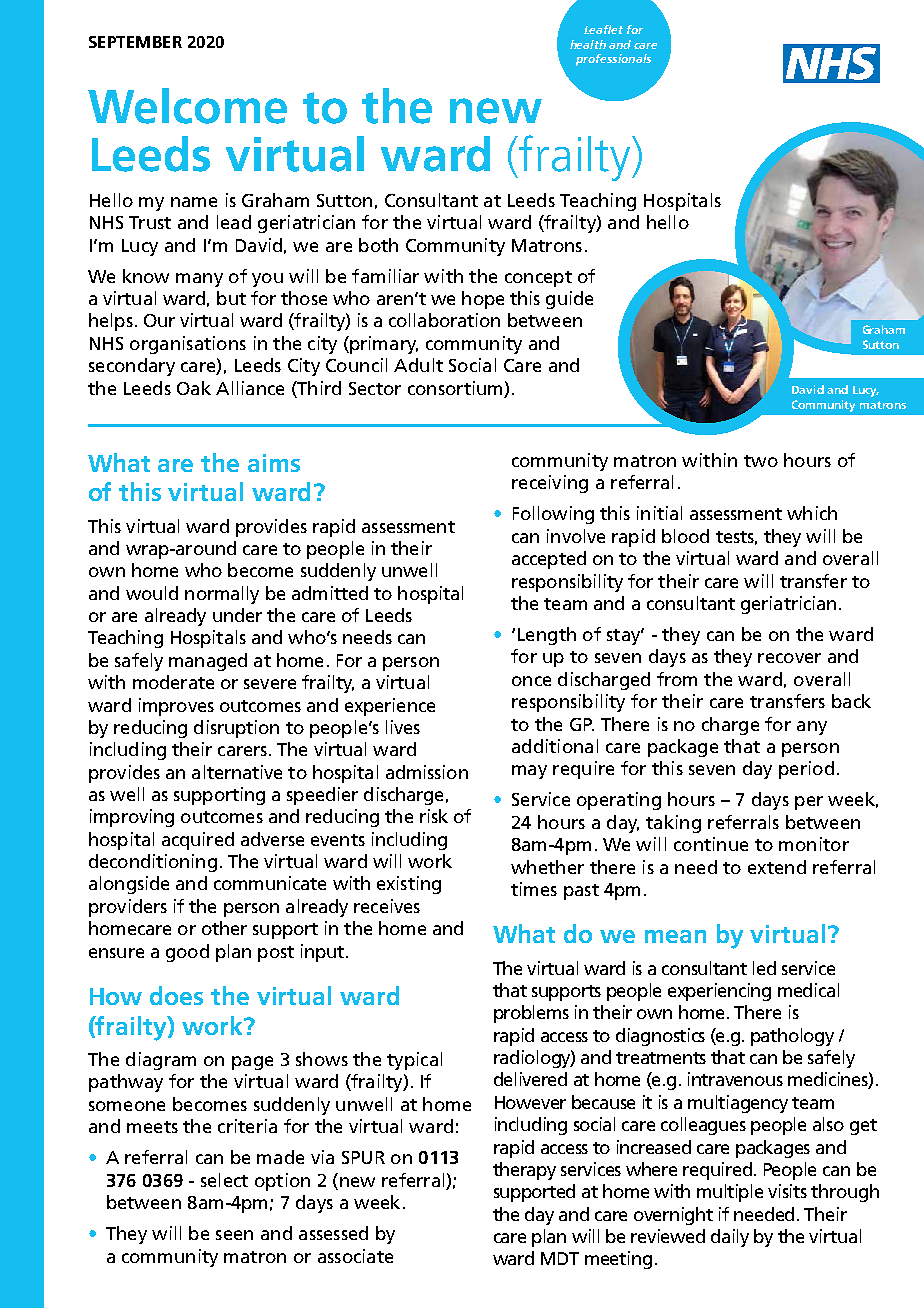 This screenshot has width=924, height=1308. I want to click on seen, so click(234, 1235).
